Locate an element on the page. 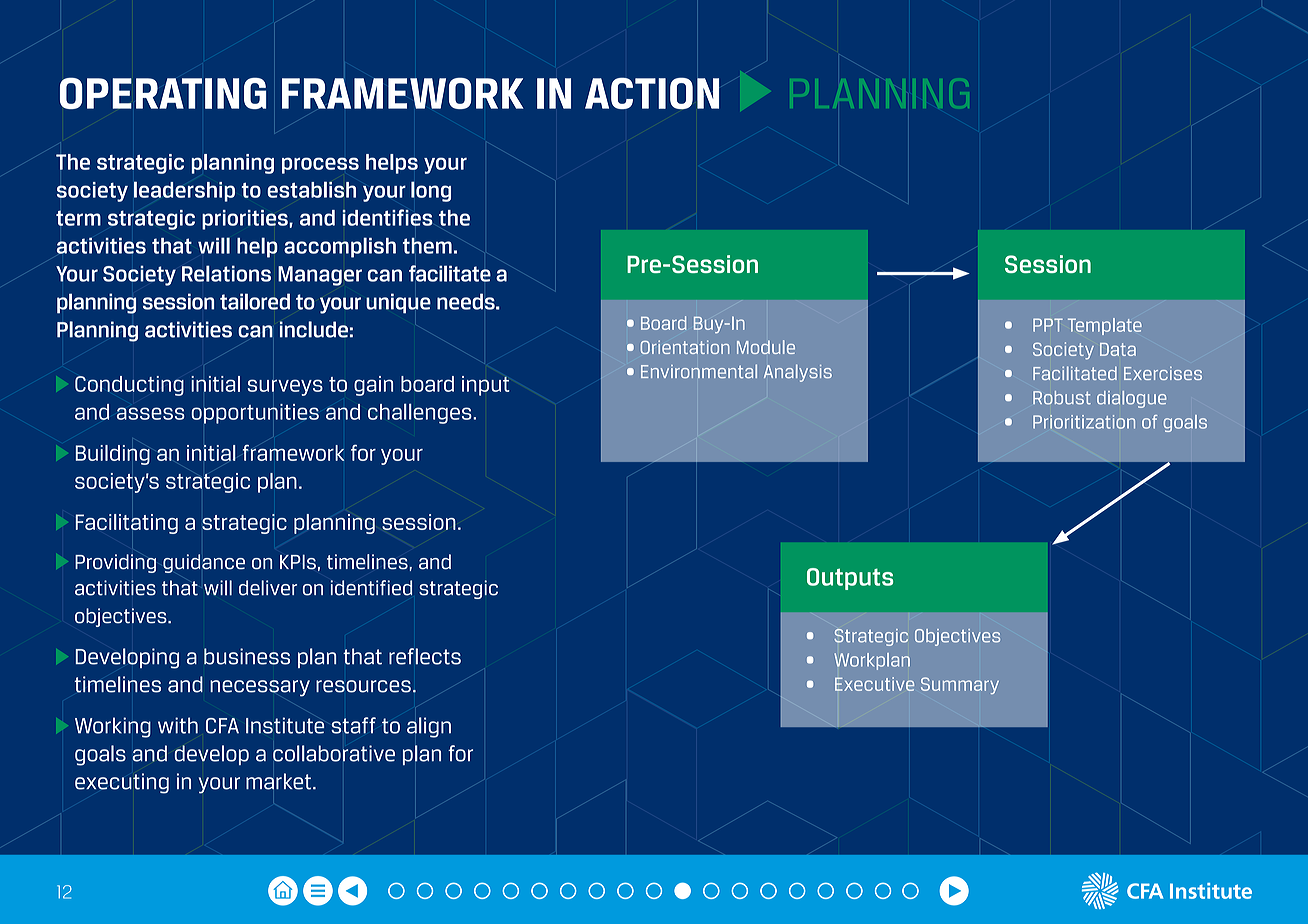 This image has height=924, width=1308. OPERATING is located at coordinates (163, 93).
